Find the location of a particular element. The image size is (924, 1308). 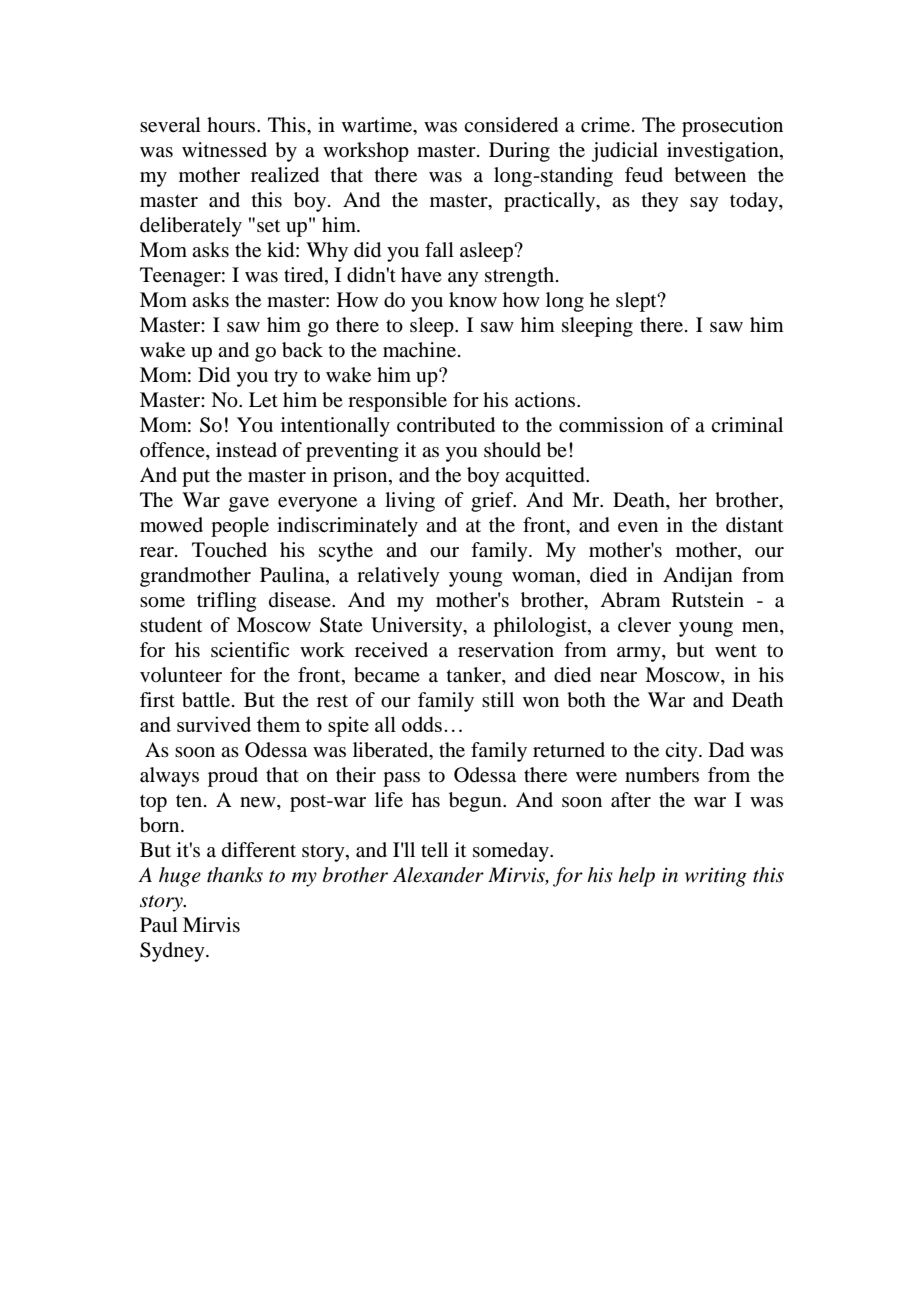

Sydney is located at coordinates (173, 952).
